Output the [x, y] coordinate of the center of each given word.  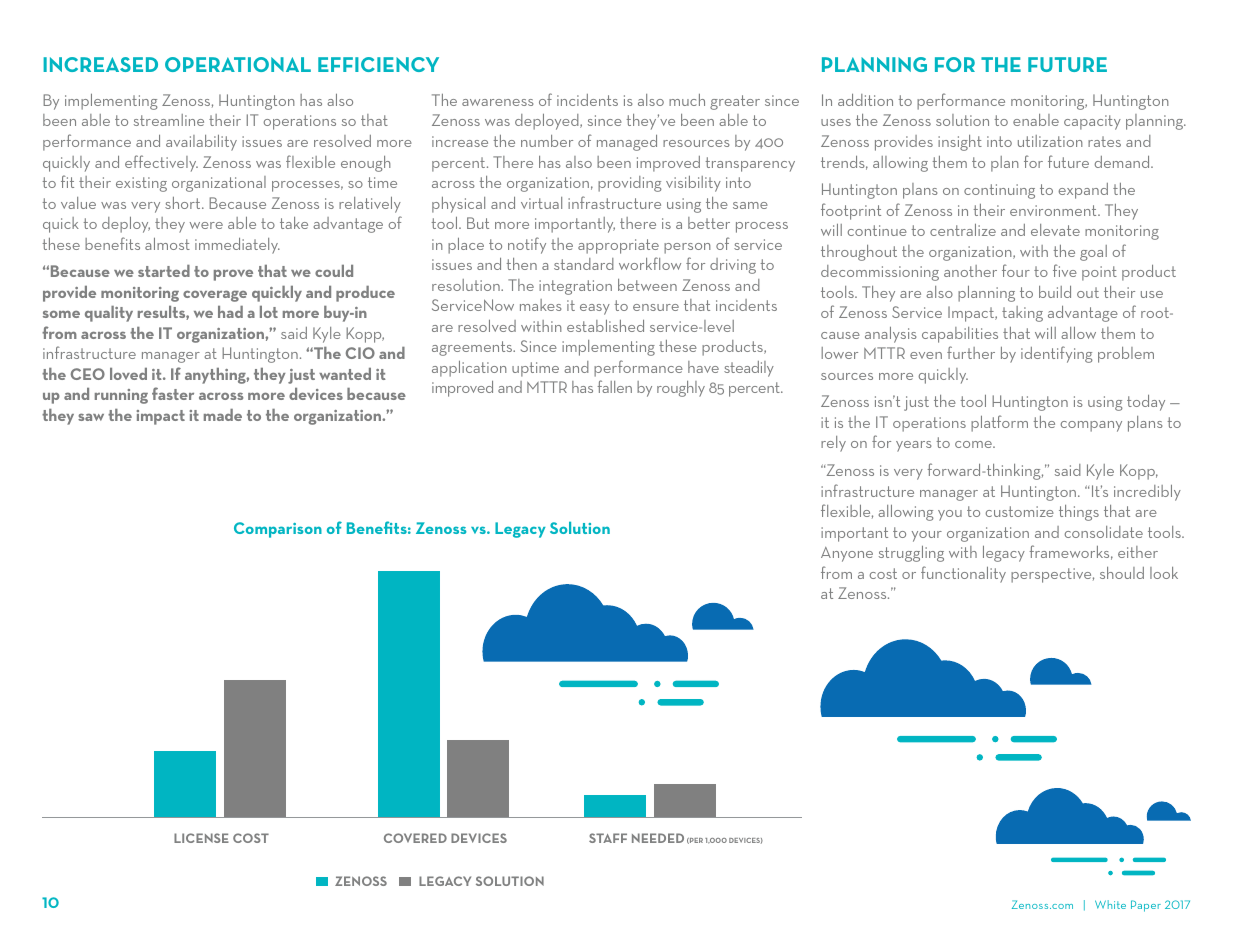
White [1110, 904]
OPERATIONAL [238, 64]
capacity [1092, 122]
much [687, 100]
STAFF [608, 838]
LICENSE [201, 838]
